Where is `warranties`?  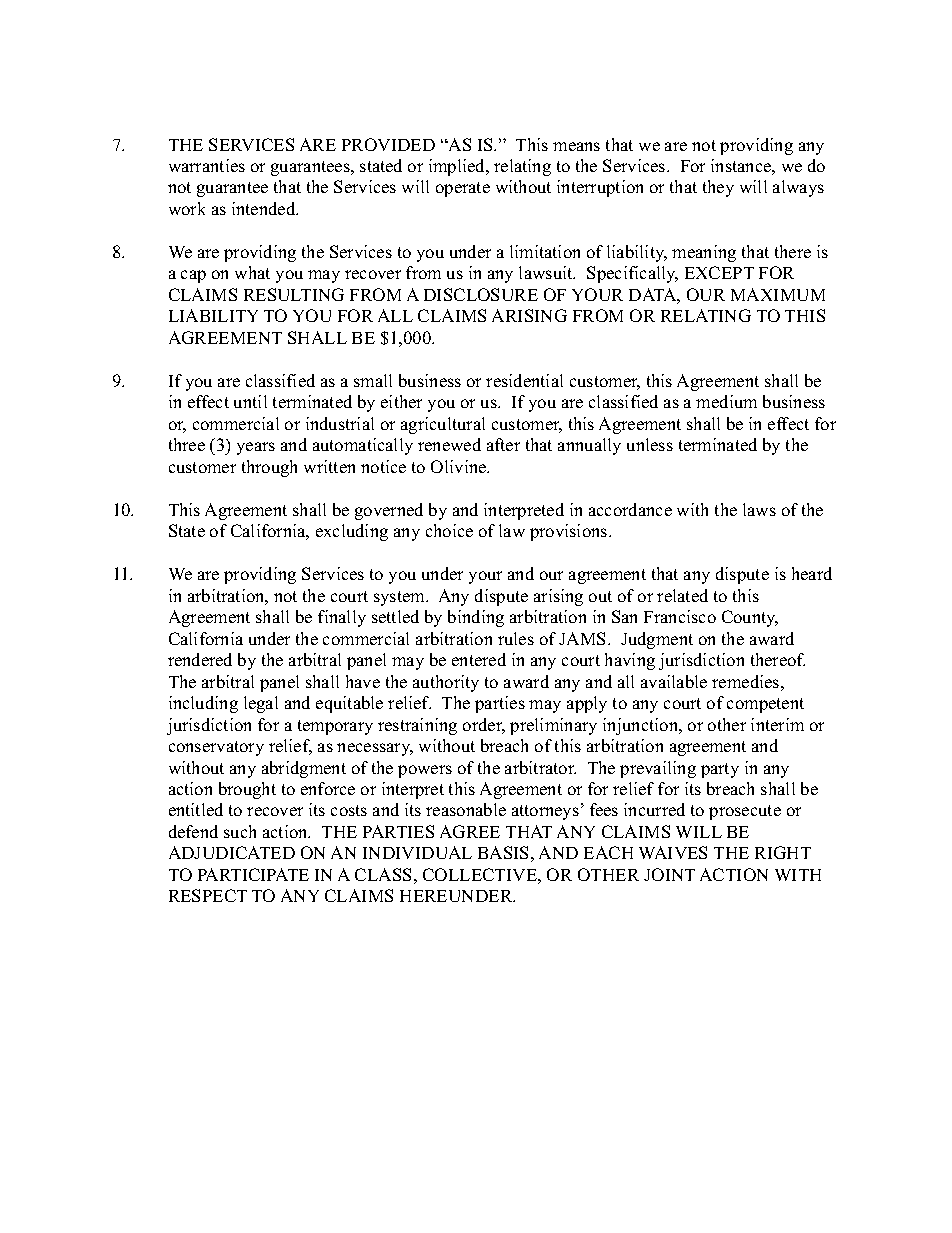
warranties is located at coordinates (207, 165).
